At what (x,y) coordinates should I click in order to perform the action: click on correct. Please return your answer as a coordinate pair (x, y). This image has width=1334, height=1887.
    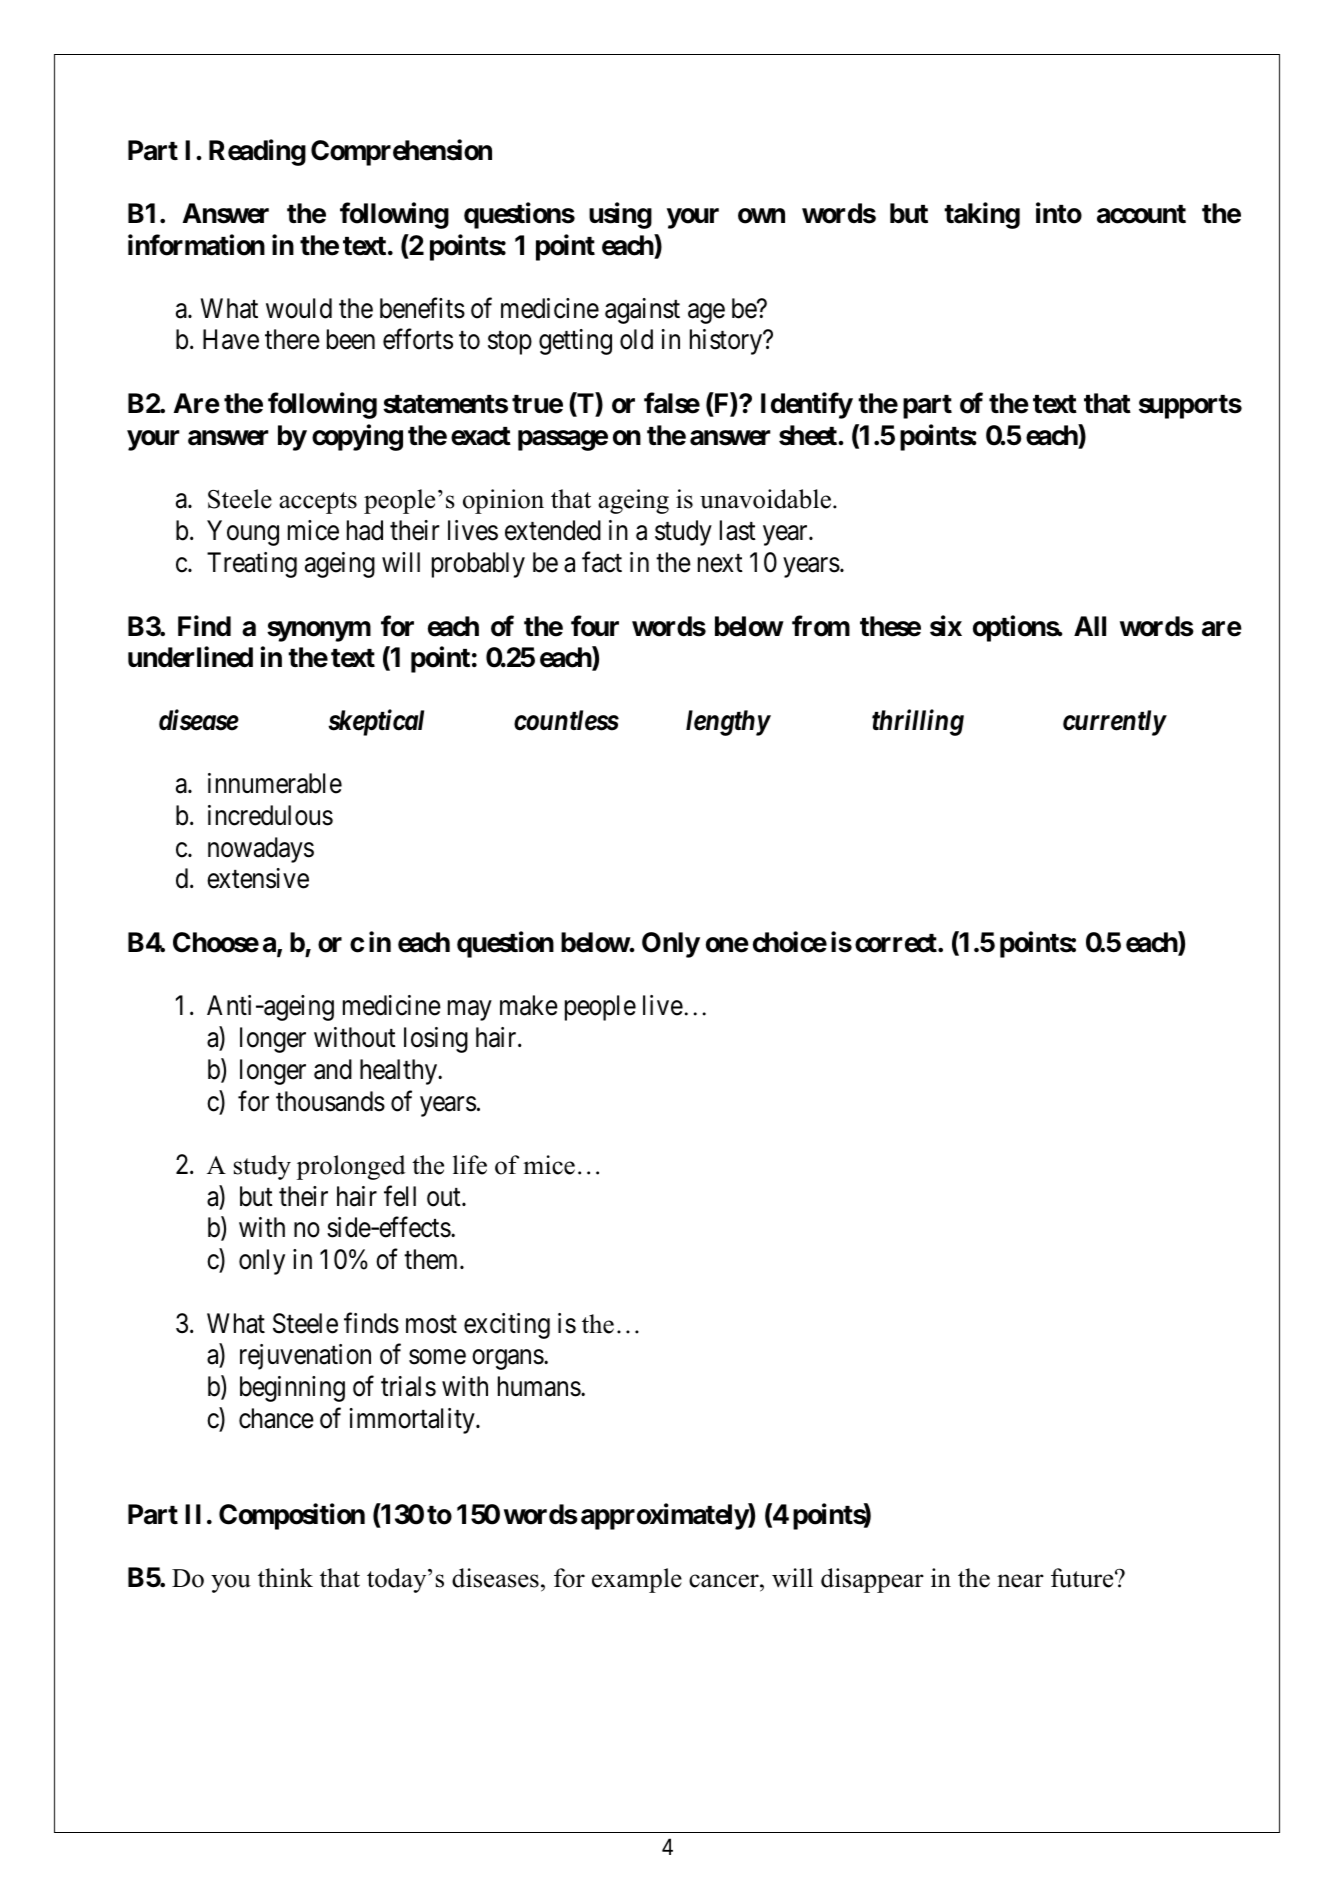
    Looking at the image, I should click on (897, 943).
